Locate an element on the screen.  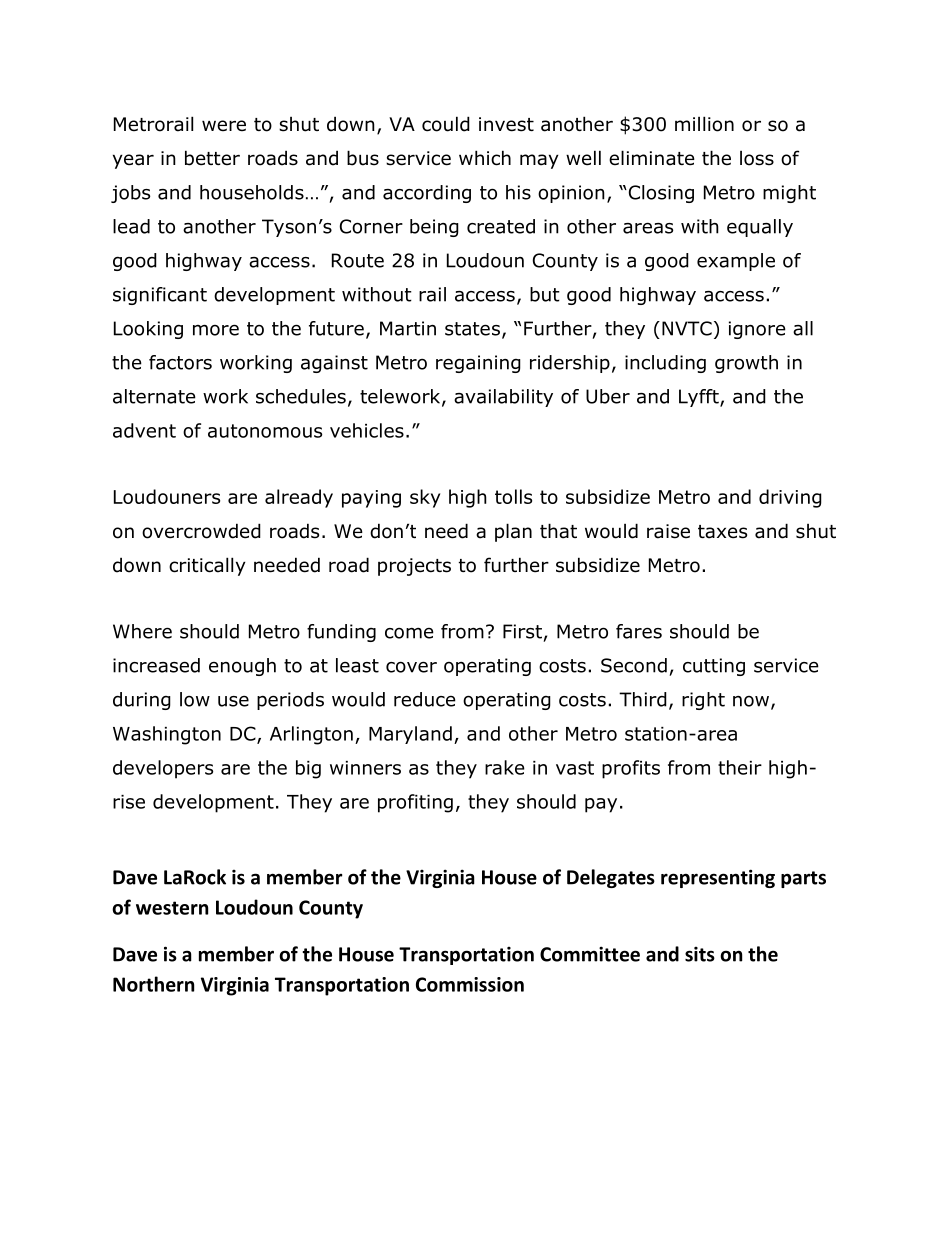
low is located at coordinates (195, 699).
